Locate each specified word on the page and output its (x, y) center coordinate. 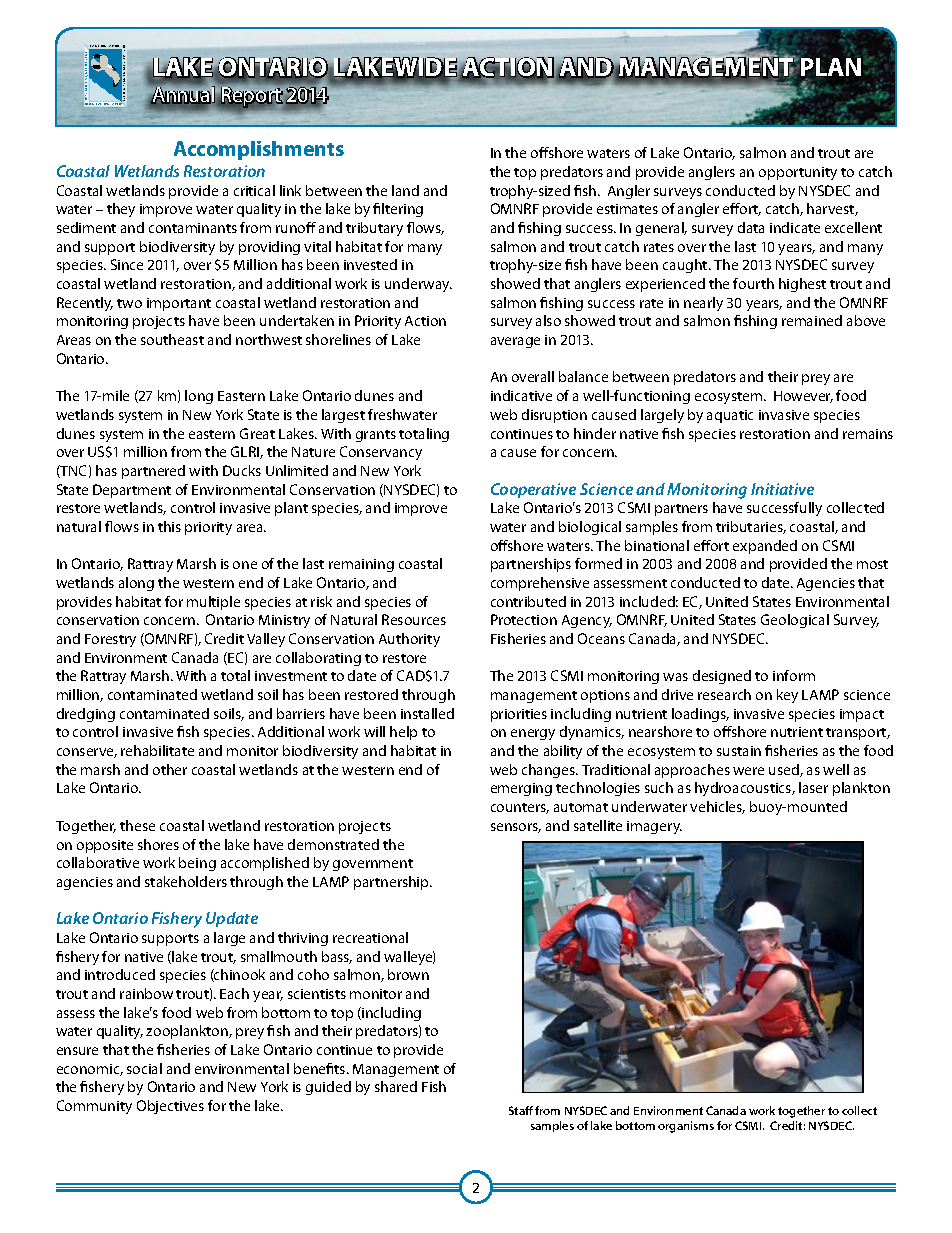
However (803, 397)
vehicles (717, 807)
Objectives (170, 1107)
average (515, 342)
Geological (795, 621)
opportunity (798, 173)
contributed (528, 601)
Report (252, 97)
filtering (398, 210)
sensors (516, 828)
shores (158, 844)
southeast (172, 339)
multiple (213, 603)
